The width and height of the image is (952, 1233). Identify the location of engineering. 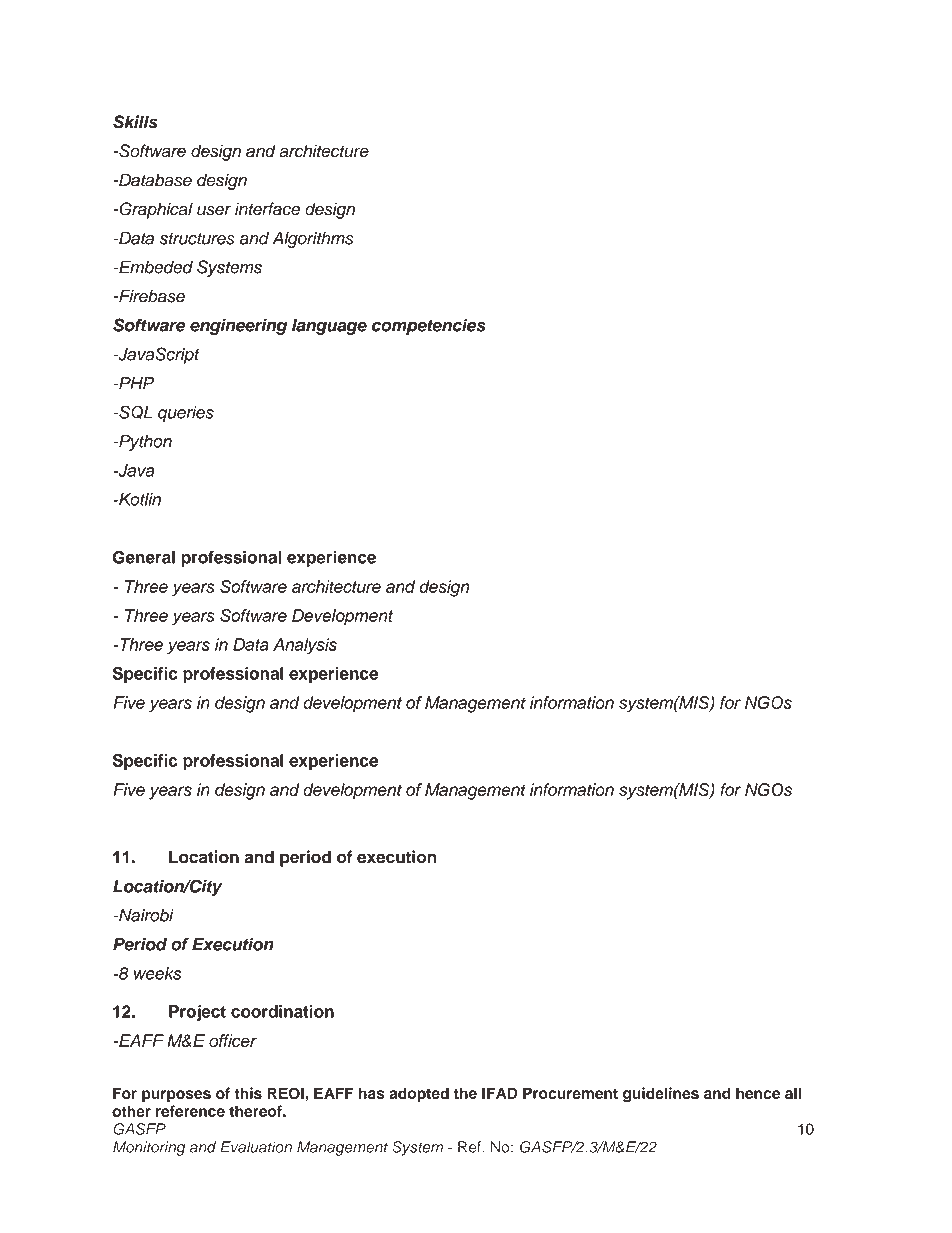
(238, 326).
